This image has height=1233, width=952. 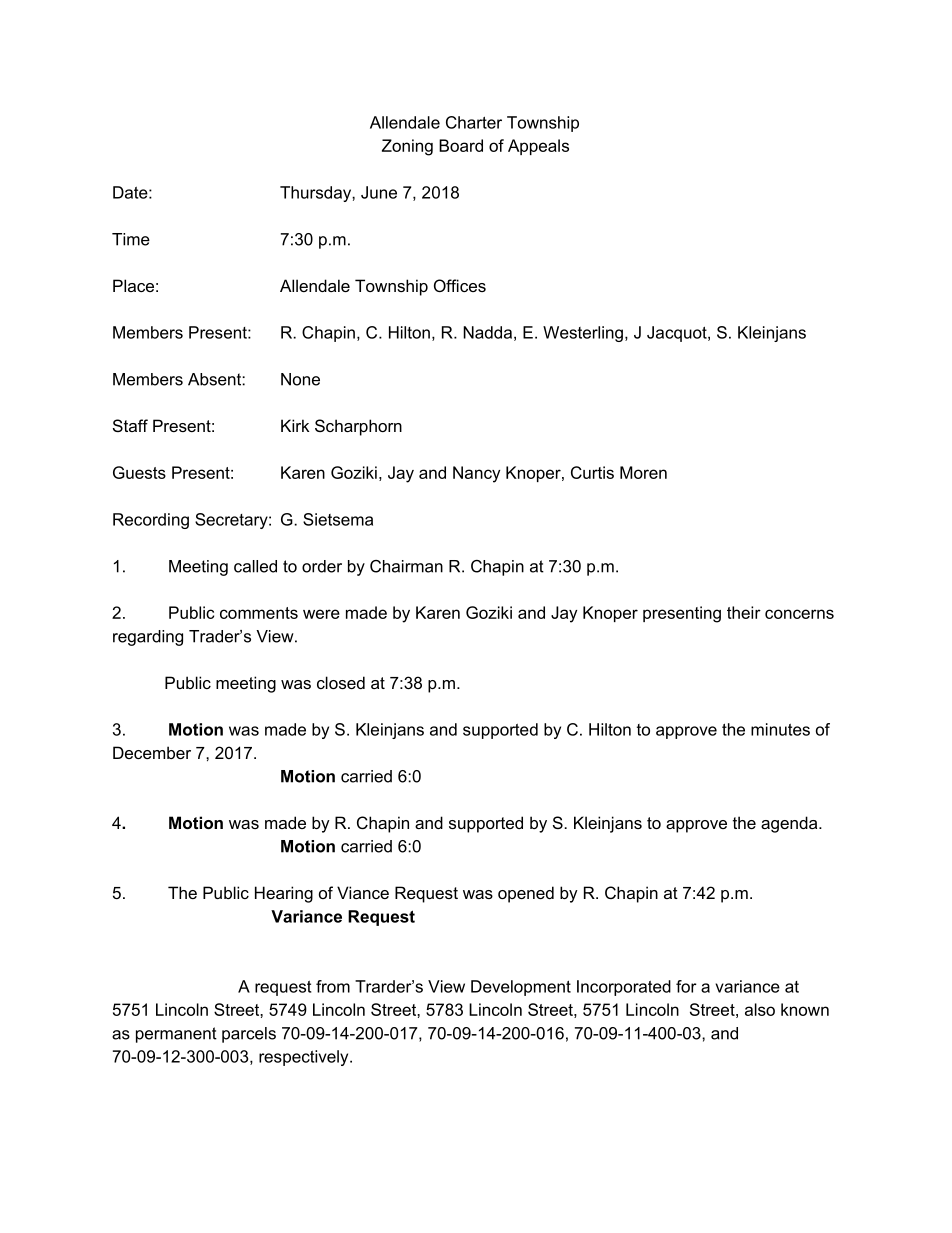 What do you see at coordinates (521, 988) in the image?
I see `Development` at bounding box center [521, 988].
